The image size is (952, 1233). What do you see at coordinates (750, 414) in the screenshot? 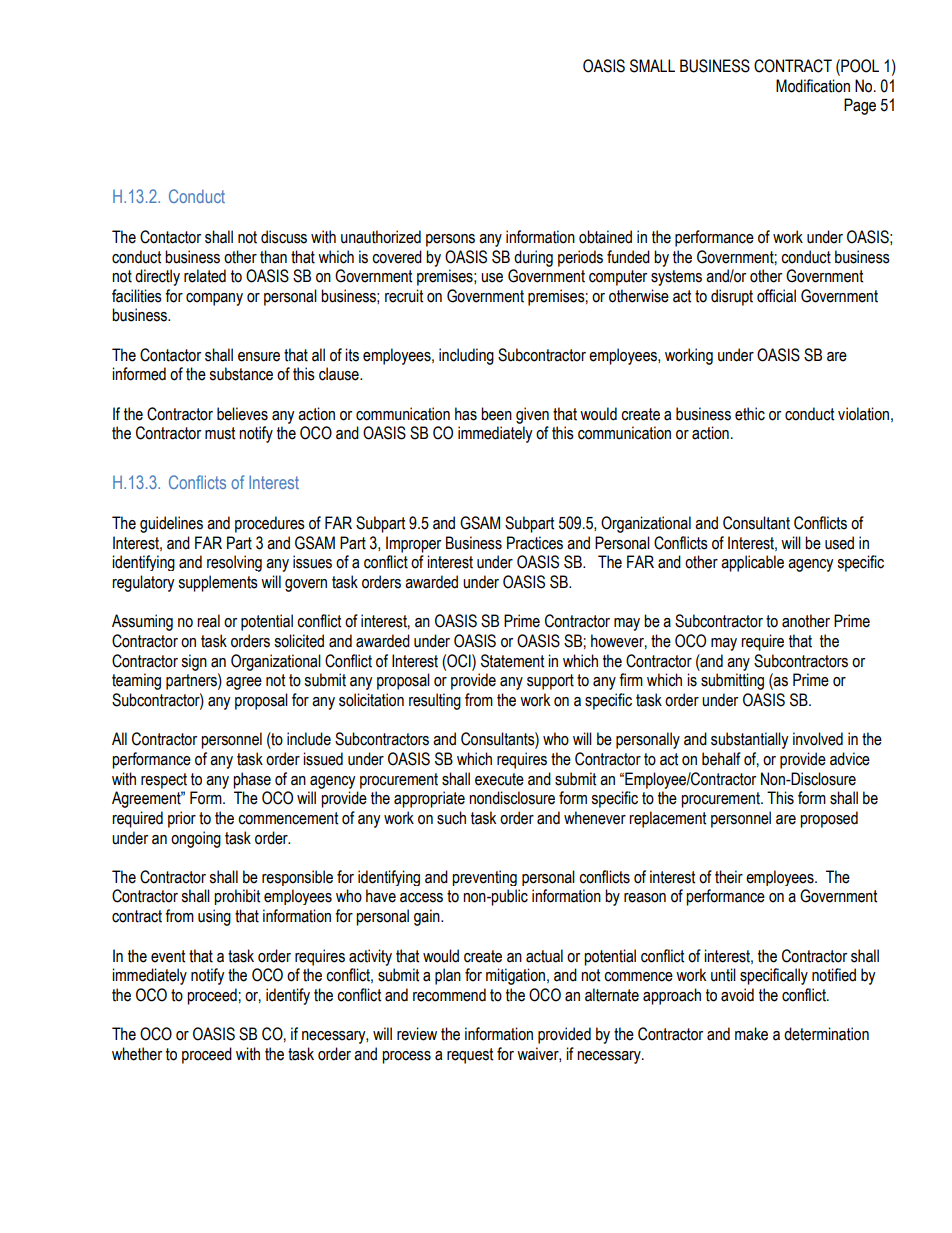
I see `ethic` at bounding box center [750, 414].
